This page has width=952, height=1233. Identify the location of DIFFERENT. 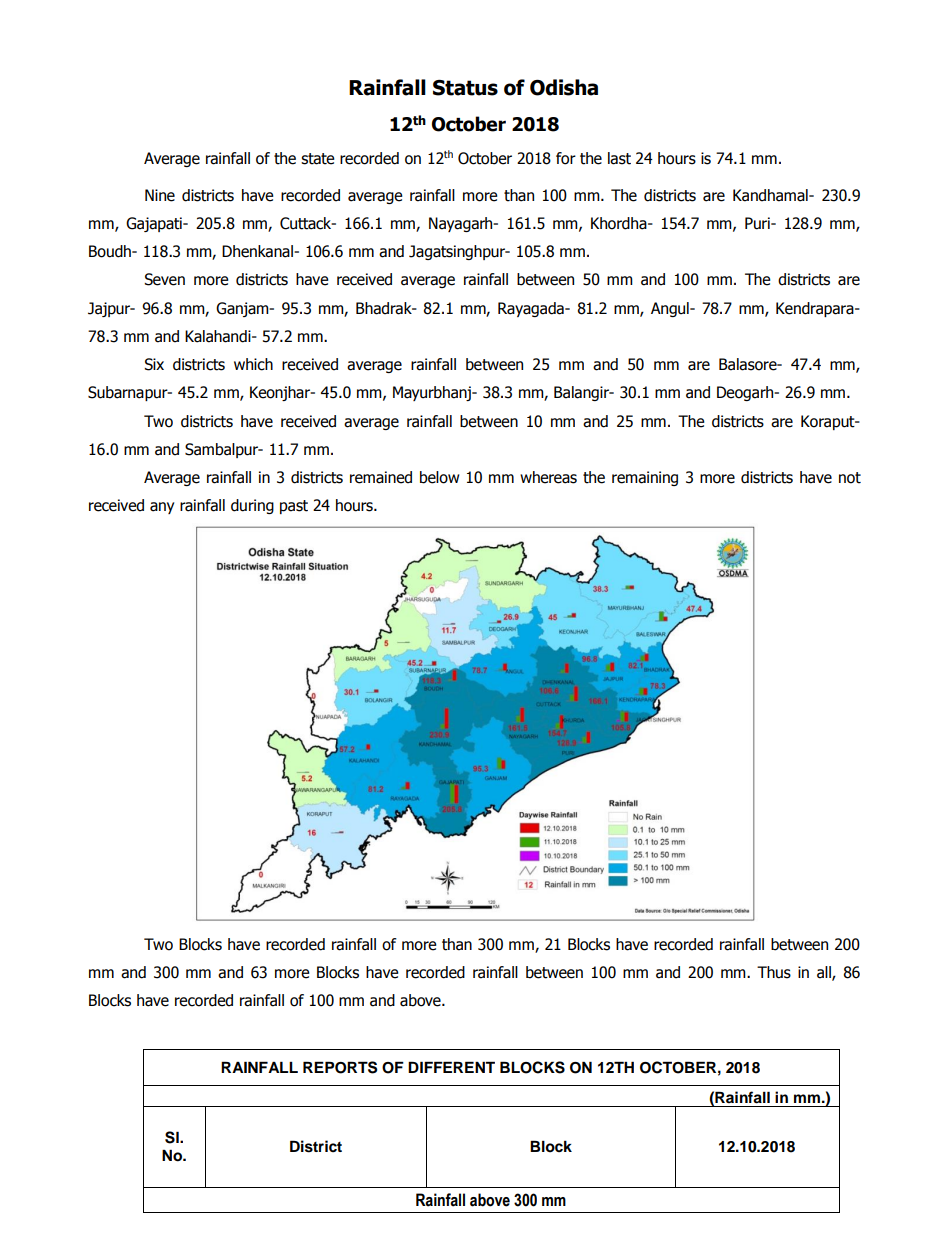
(451, 1067).
